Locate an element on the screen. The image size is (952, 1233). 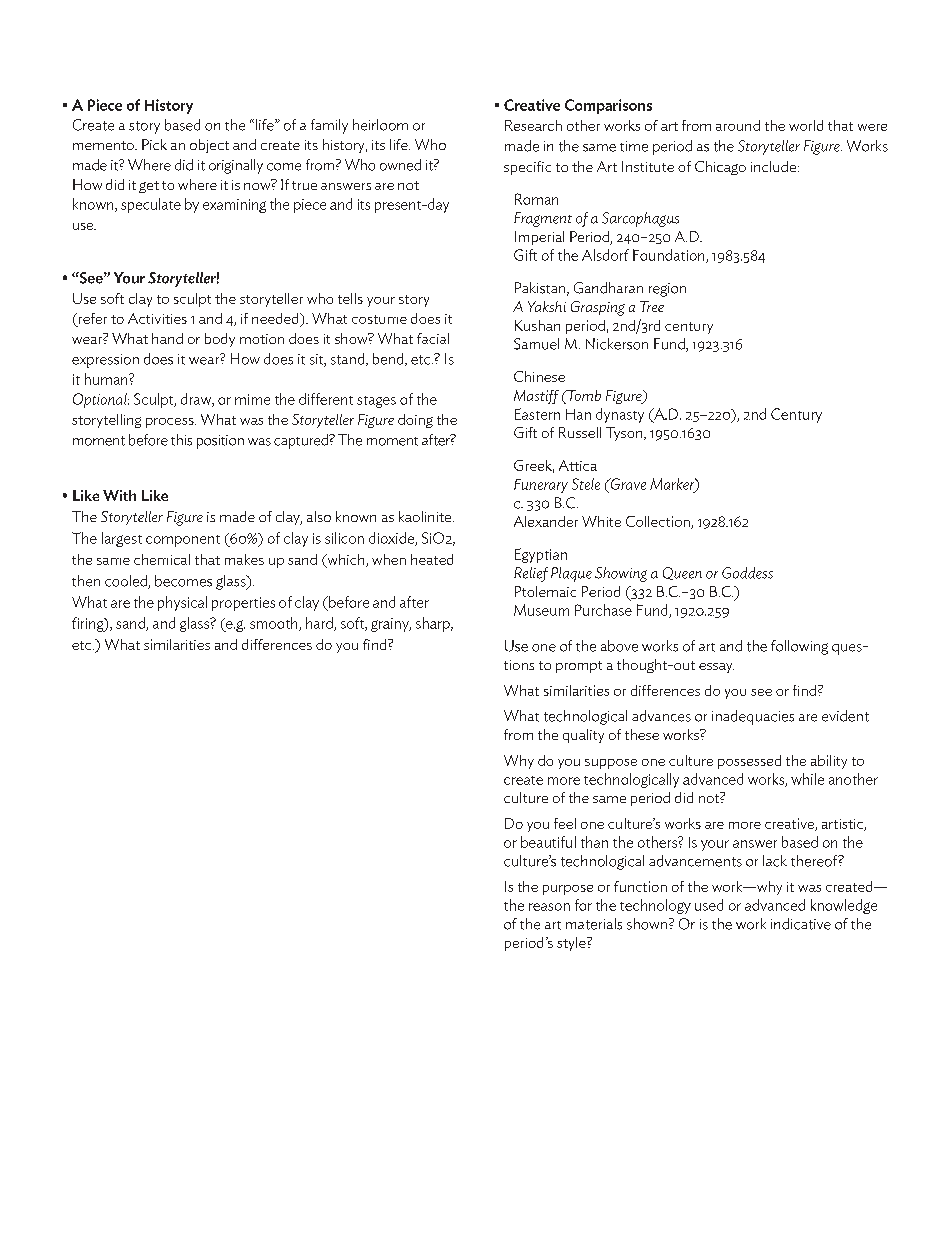
kaolinite is located at coordinates (426, 516).
